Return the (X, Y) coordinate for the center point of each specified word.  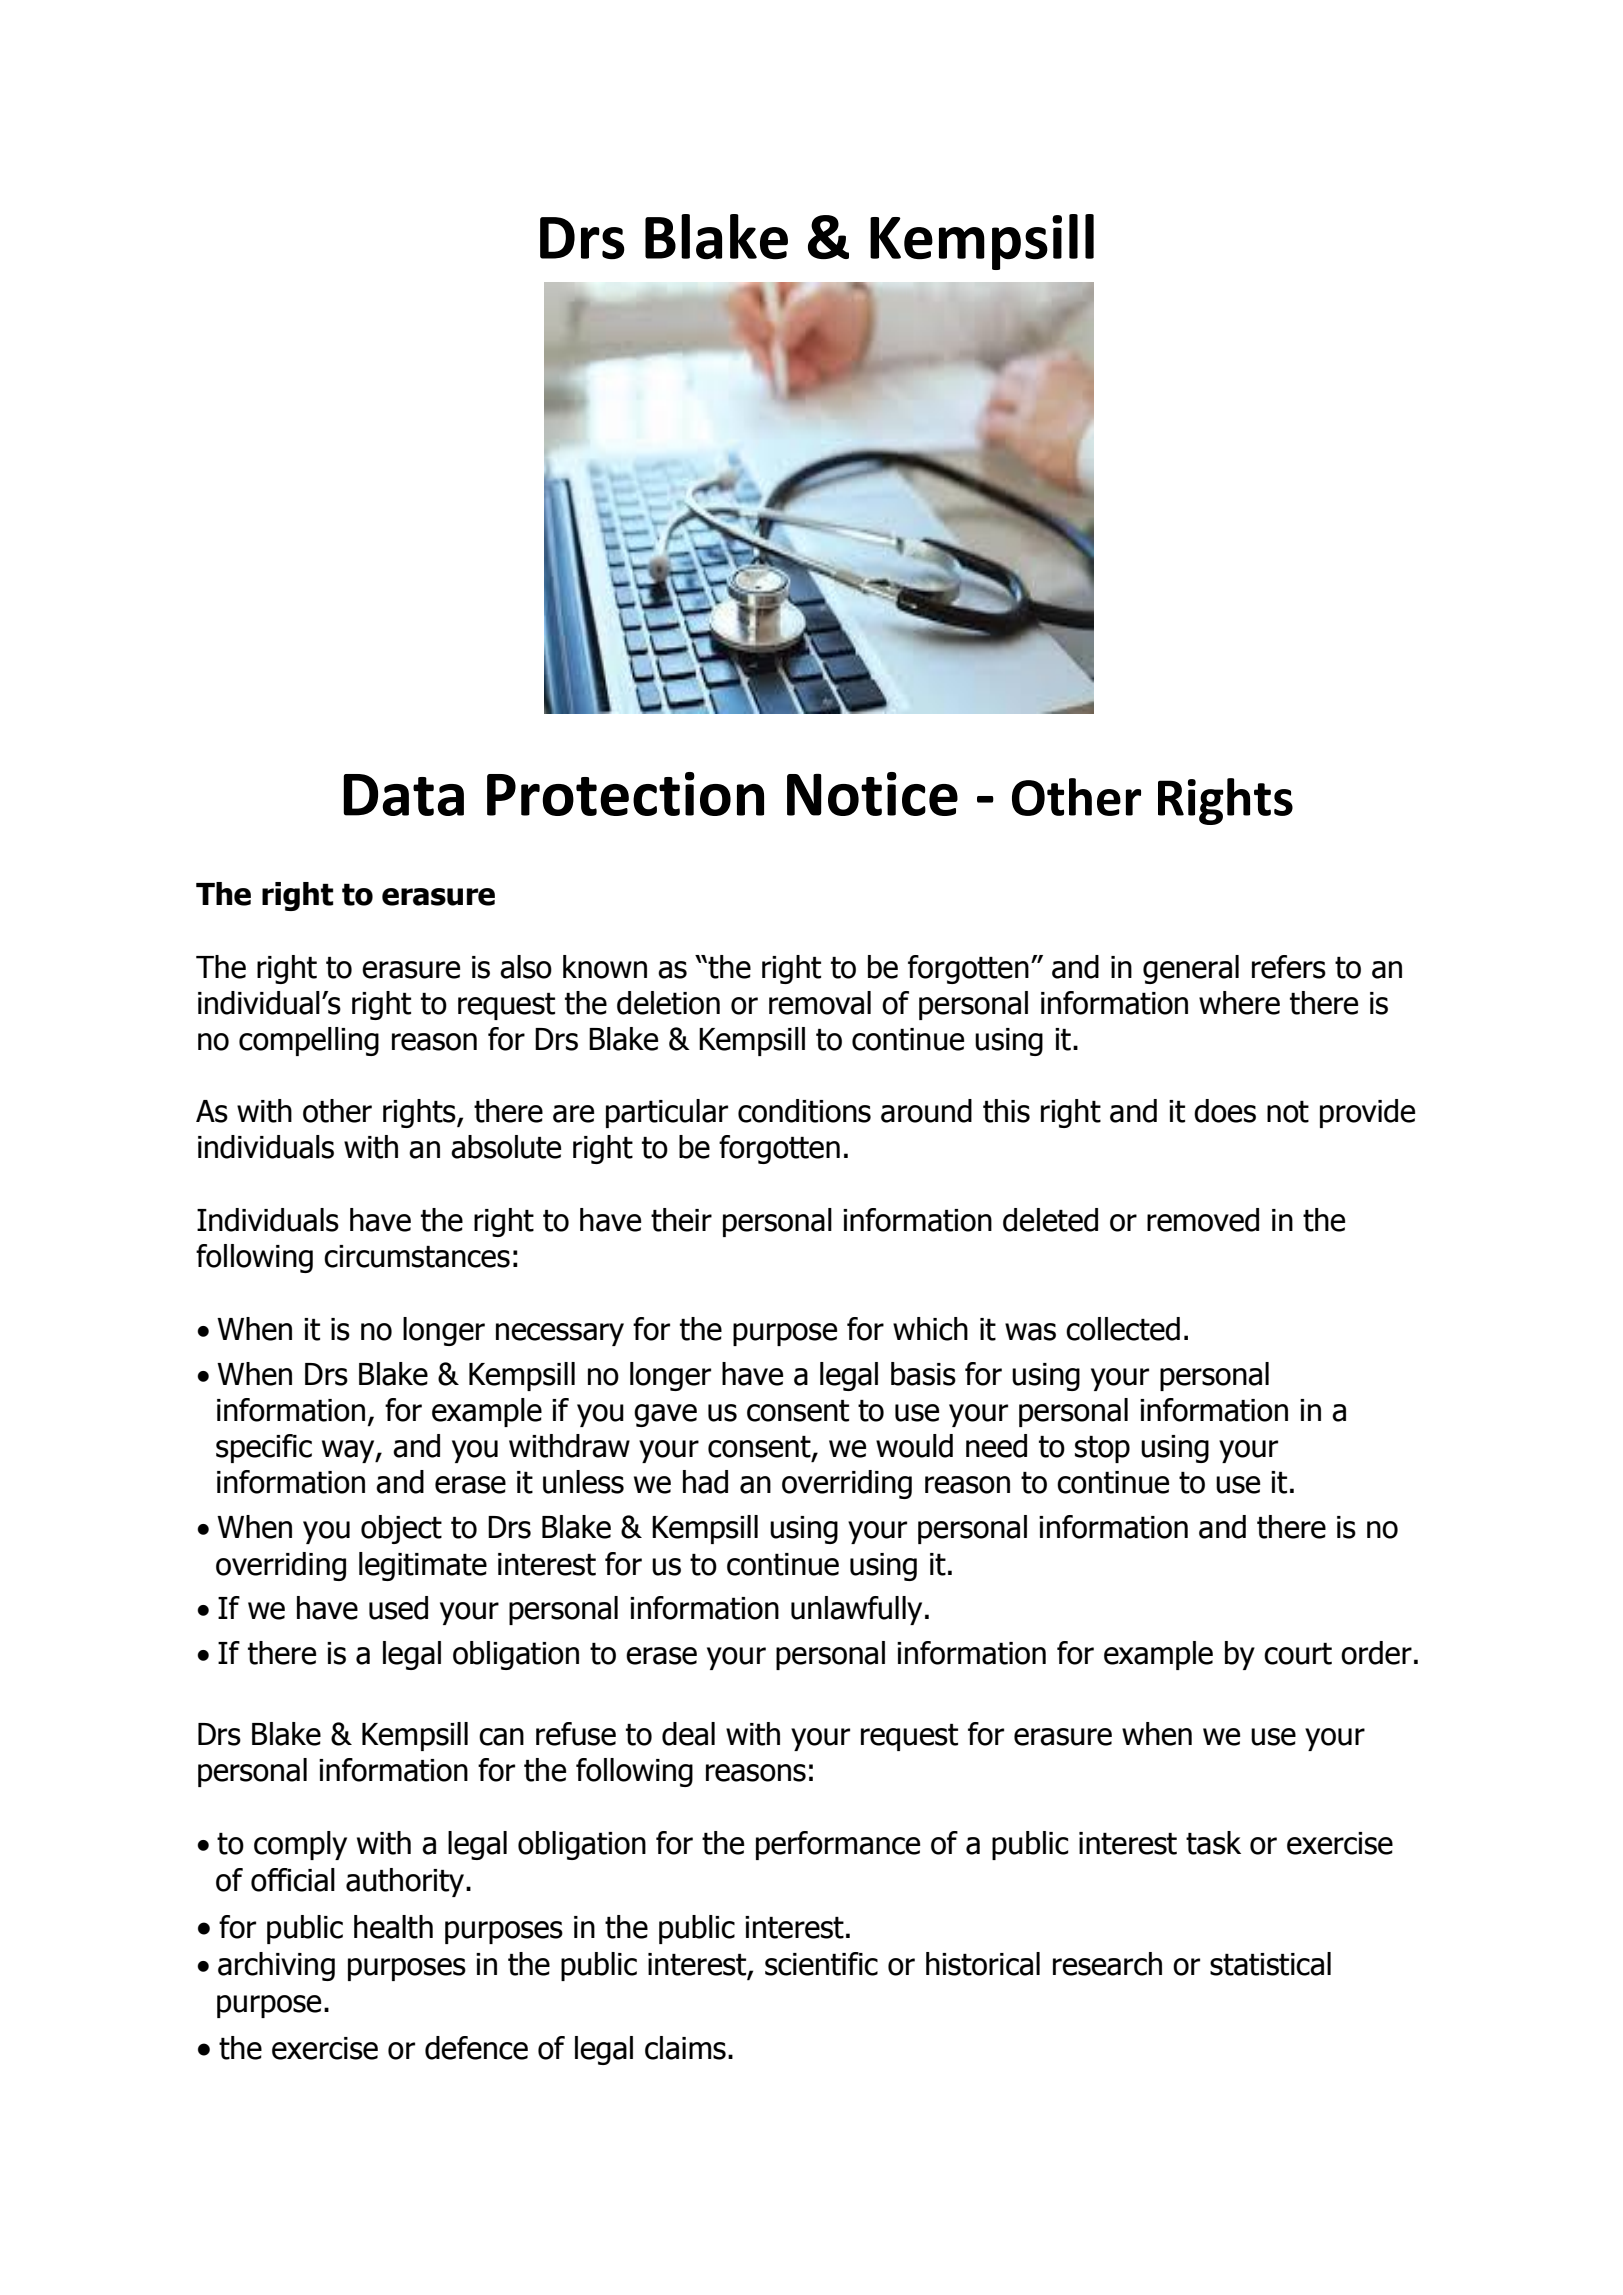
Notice (872, 794)
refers (1289, 967)
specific (264, 1448)
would (914, 1446)
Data (404, 795)
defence (476, 2048)
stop (1102, 1449)
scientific (821, 1964)
